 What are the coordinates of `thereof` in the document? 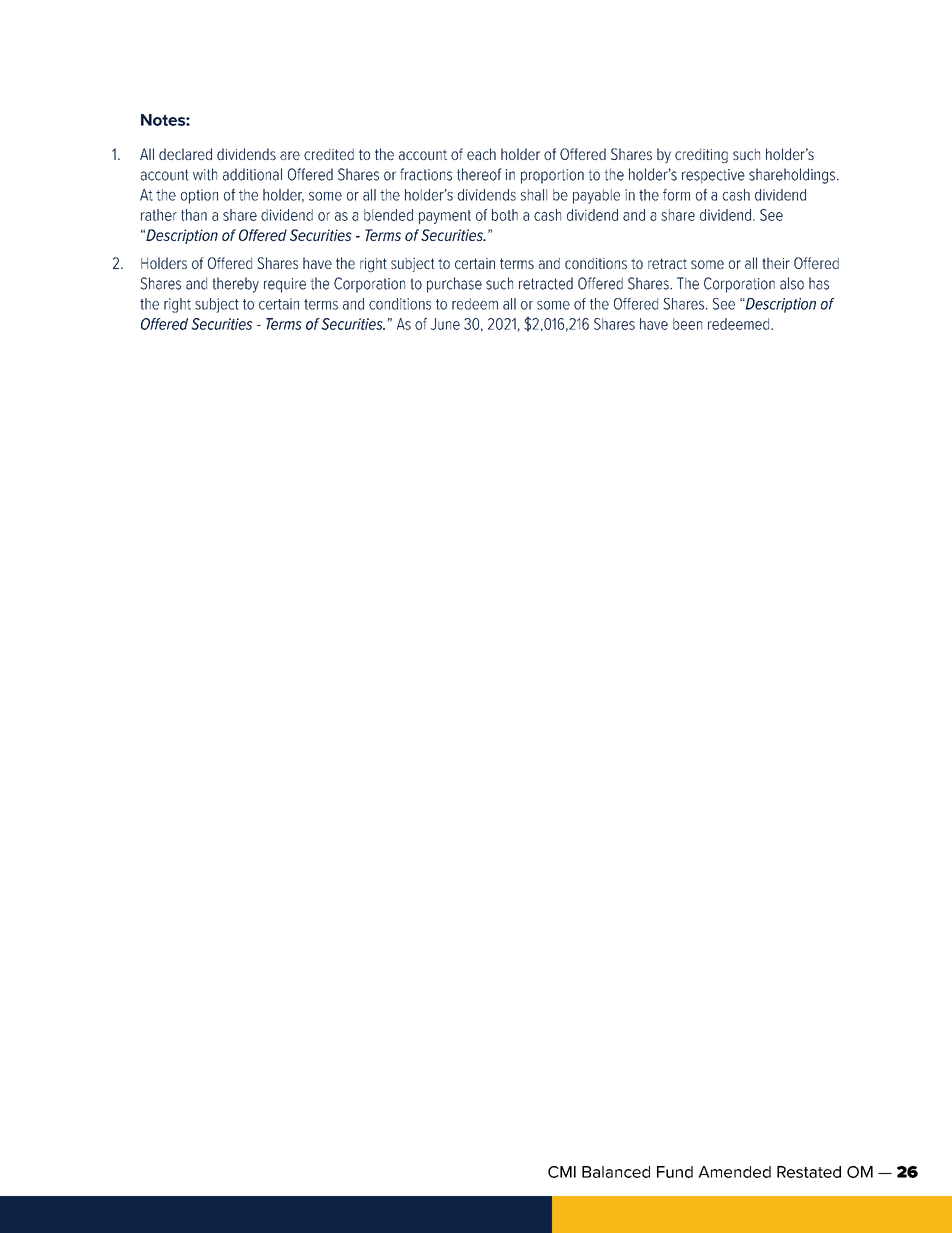 It's located at (479, 174).
